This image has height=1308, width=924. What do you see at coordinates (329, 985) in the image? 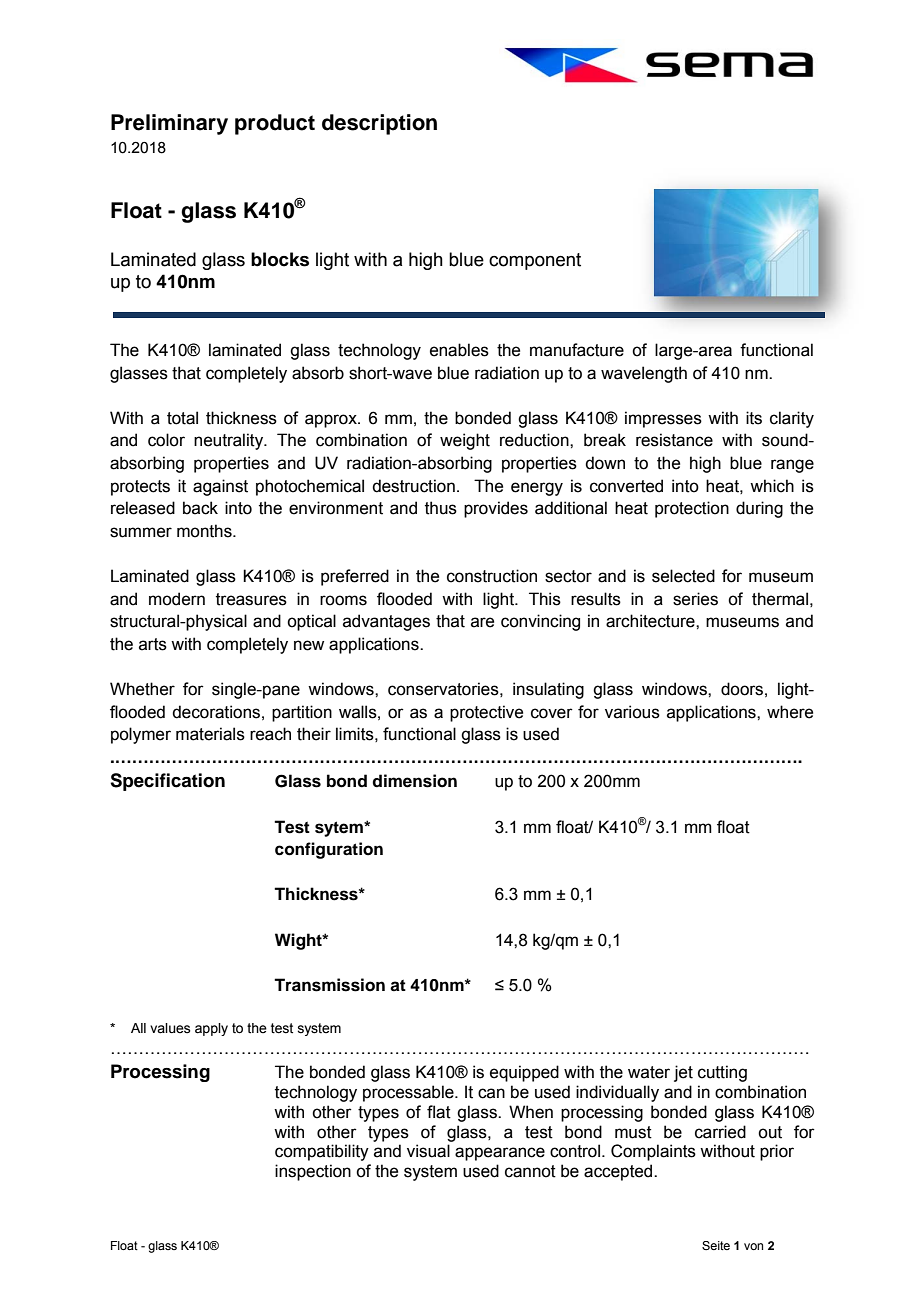
I see `Transmission` at bounding box center [329, 985].
